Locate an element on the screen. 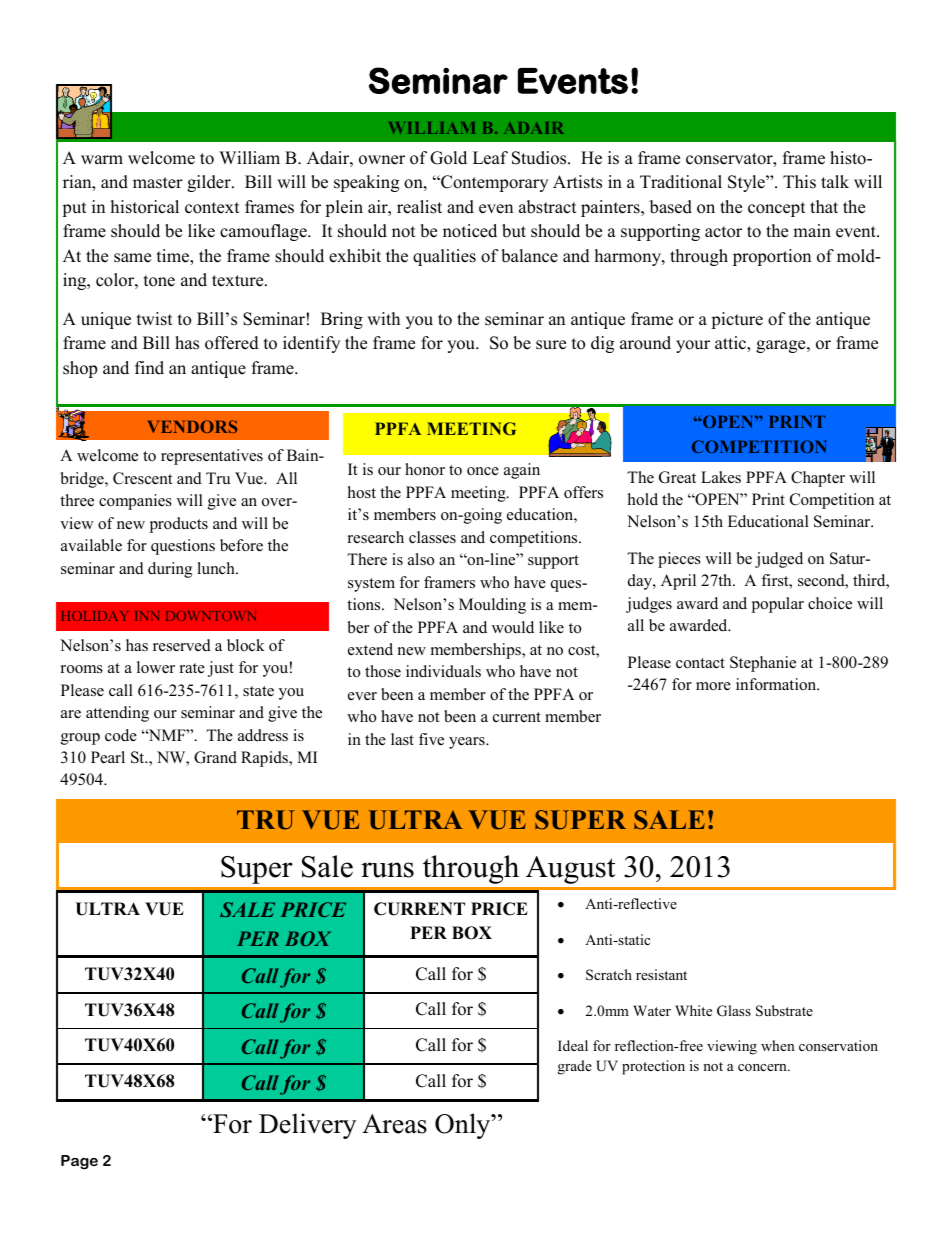  individuals is located at coordinates (443, 671).
